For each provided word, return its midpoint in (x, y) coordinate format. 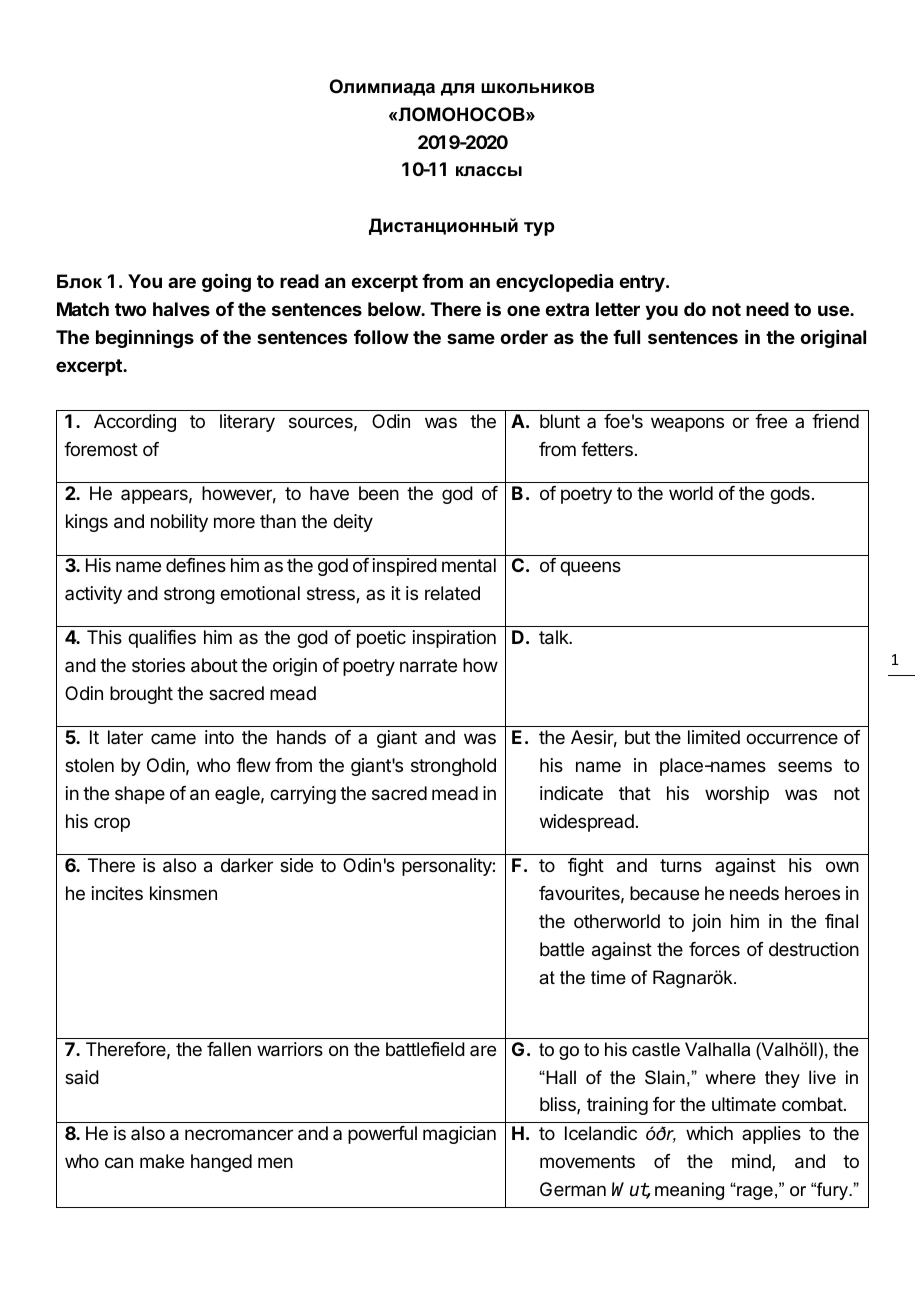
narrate (428, 666)
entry (643, 283)
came (173, 738)
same (471, 338)
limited (714, 737)
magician (459, 1135)
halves (181, 309)
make (162, 1161)
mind (752, 1162)
